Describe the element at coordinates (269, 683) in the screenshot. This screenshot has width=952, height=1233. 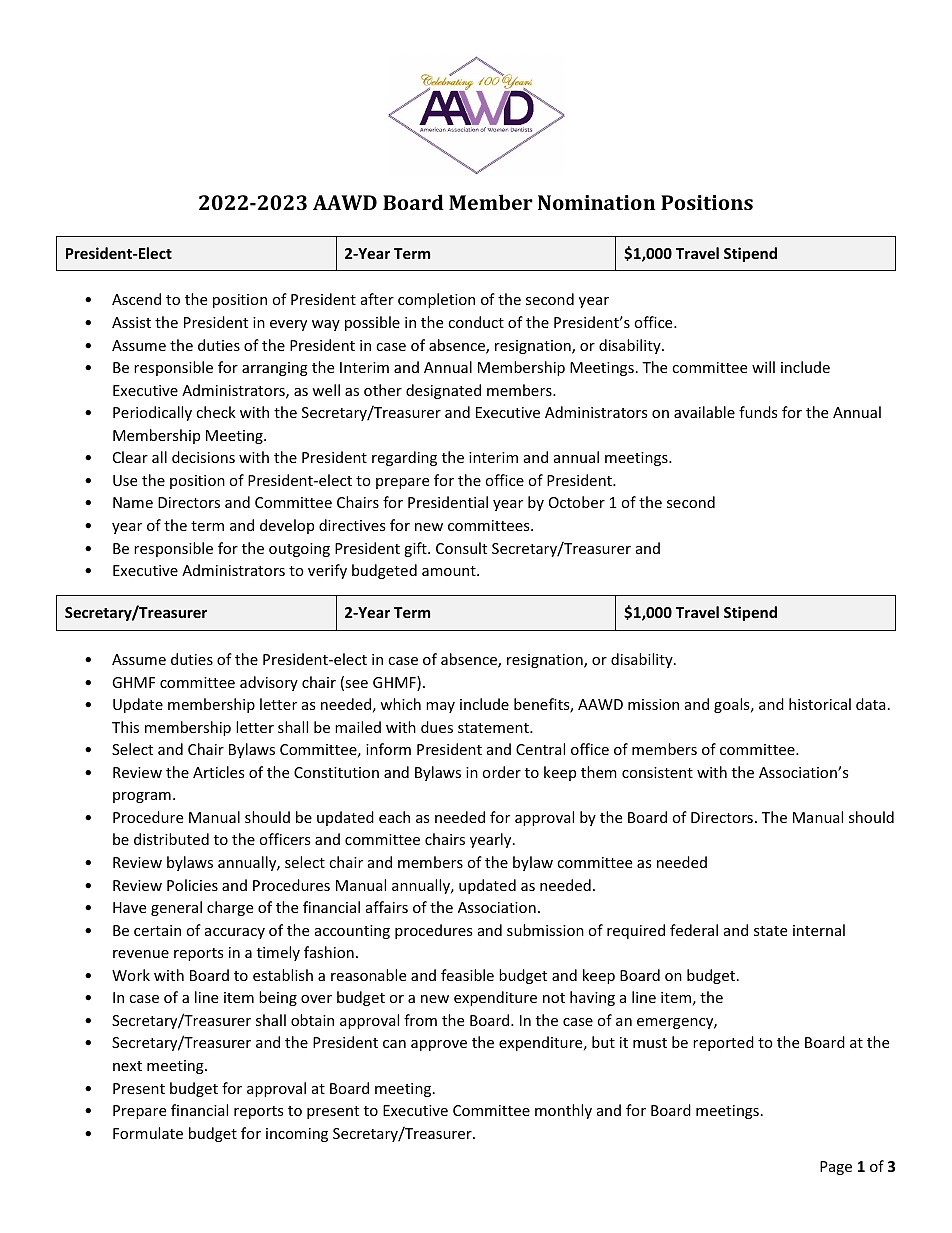
I see `advisory` at that location.
